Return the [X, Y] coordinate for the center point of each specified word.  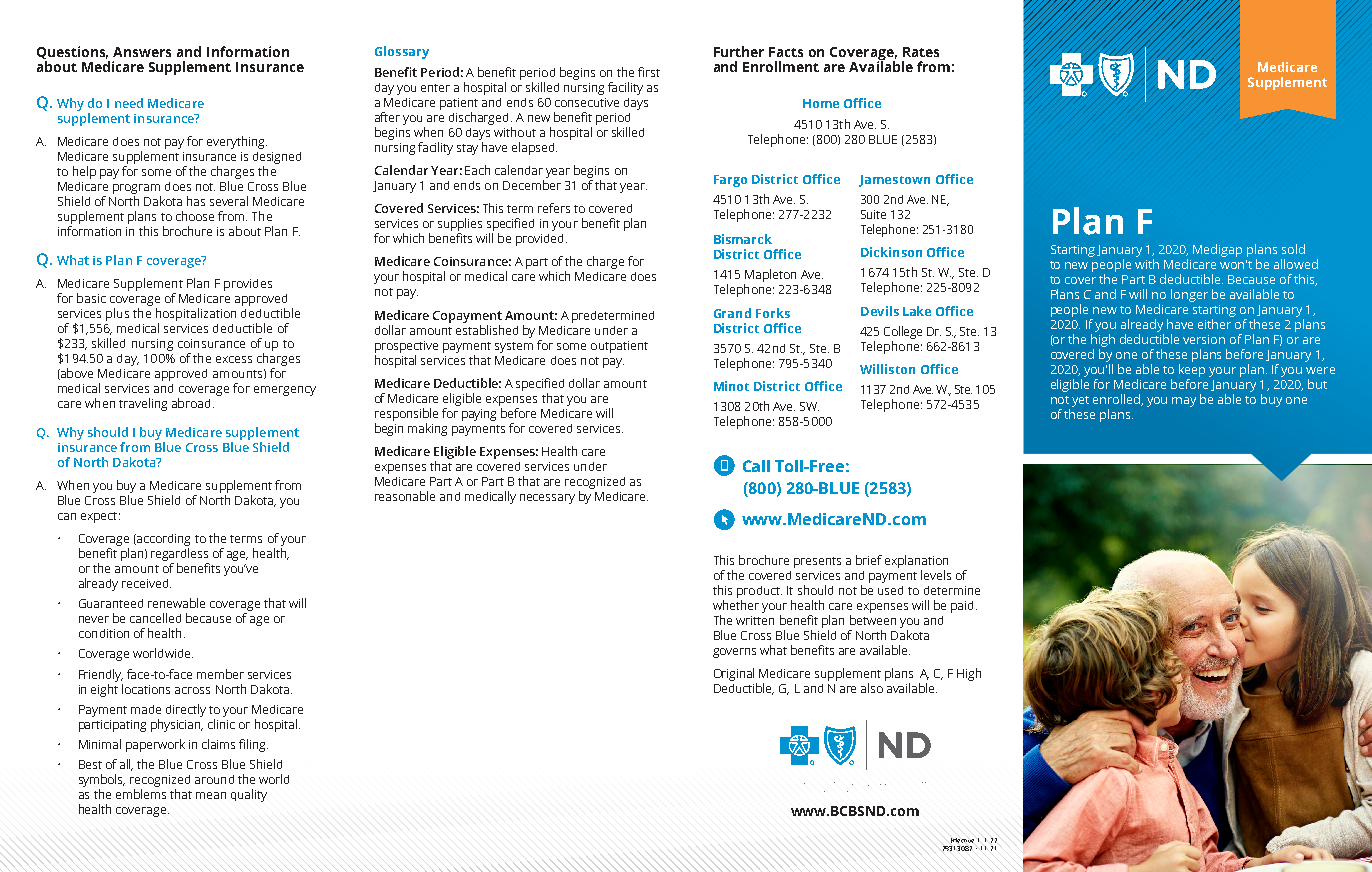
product [759, 592]
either [1214, 324]
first [649, 72]
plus [117, 314]
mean [211, 795]
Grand [732, 313]
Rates [921, 52]
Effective [962, 840]
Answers [142, 52]
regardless [180, 556]
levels [936, 575]
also [872, 688]
